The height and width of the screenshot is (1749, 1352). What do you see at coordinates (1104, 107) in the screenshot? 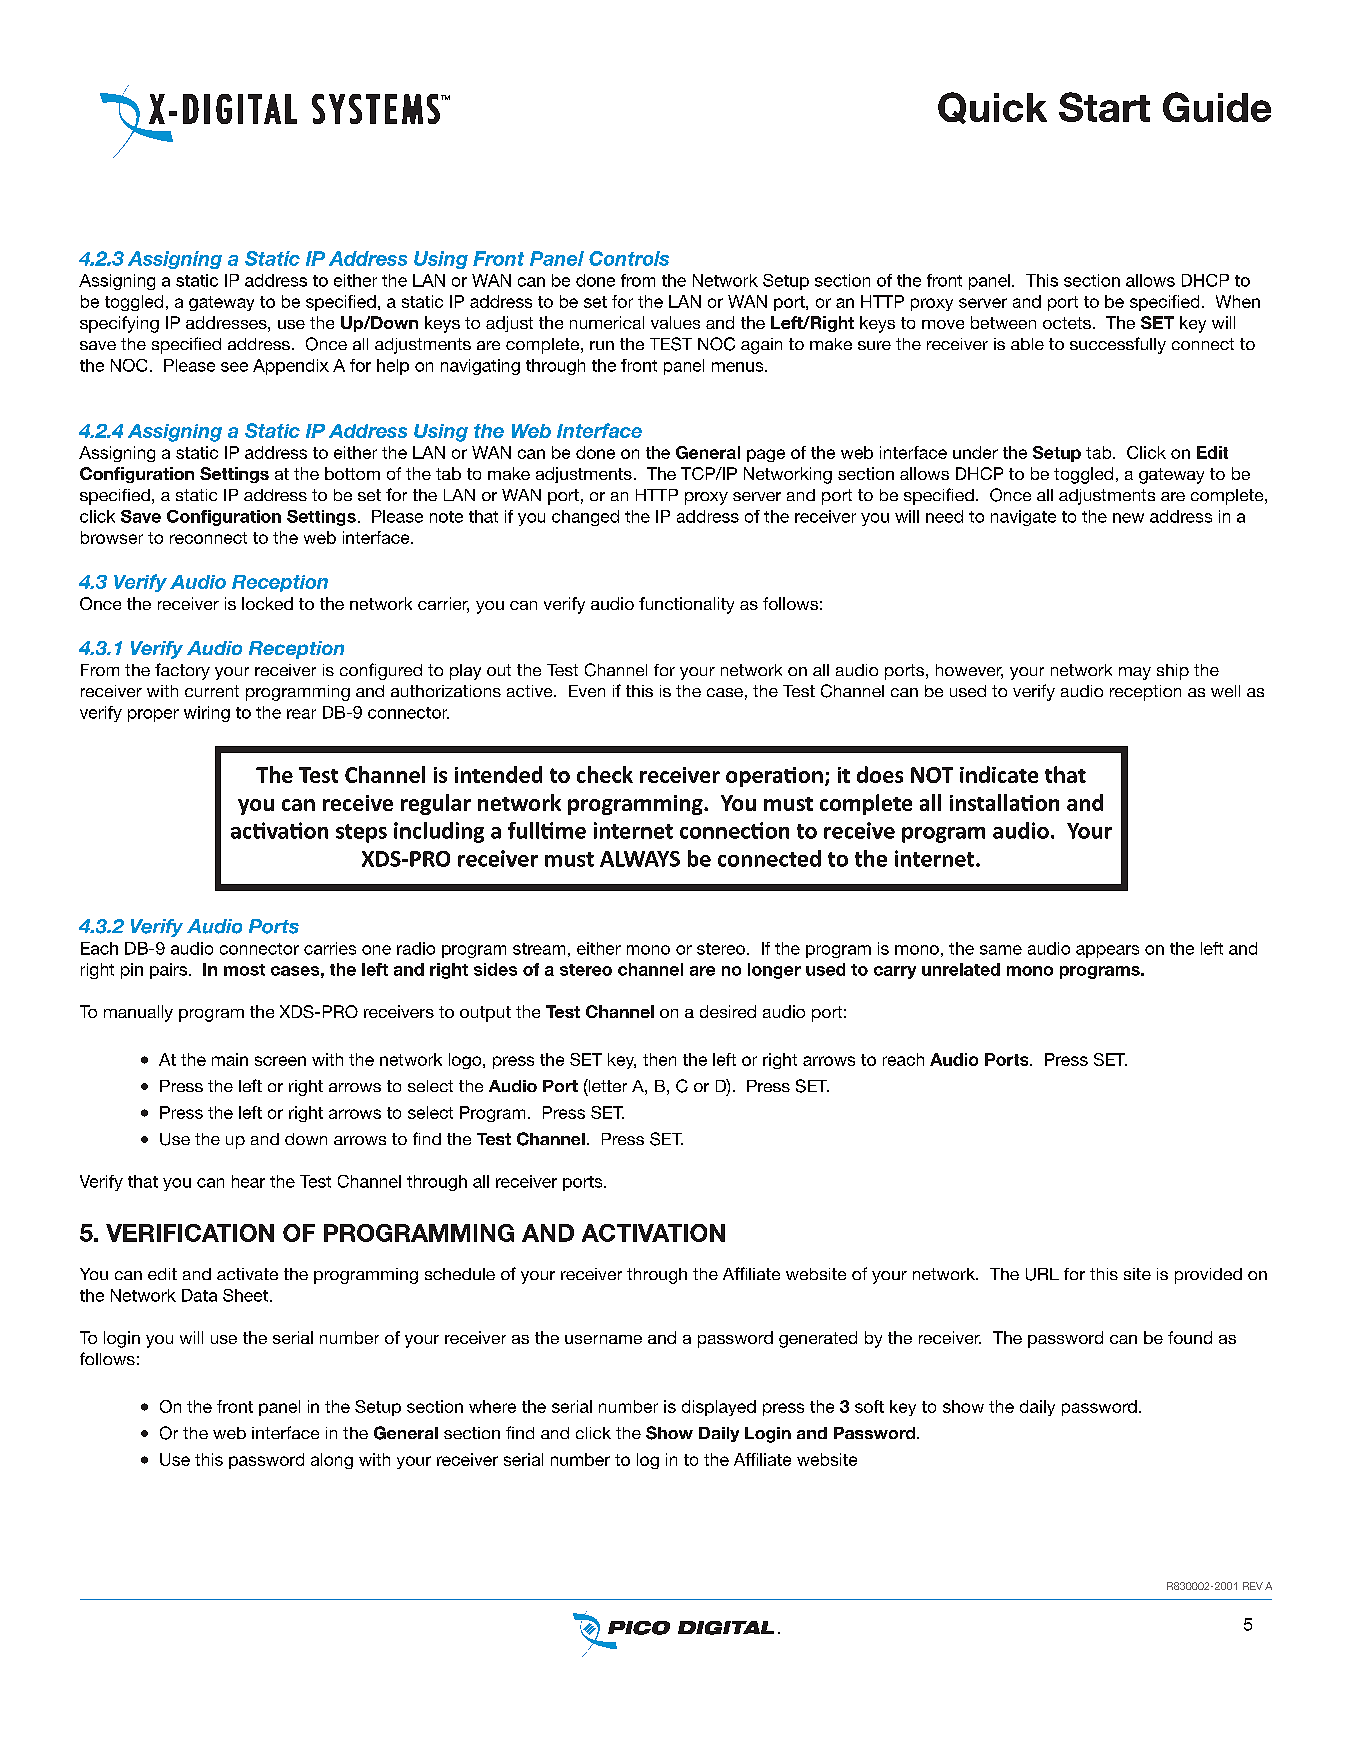
I see `Start` at bounding box center [1104, 107].
